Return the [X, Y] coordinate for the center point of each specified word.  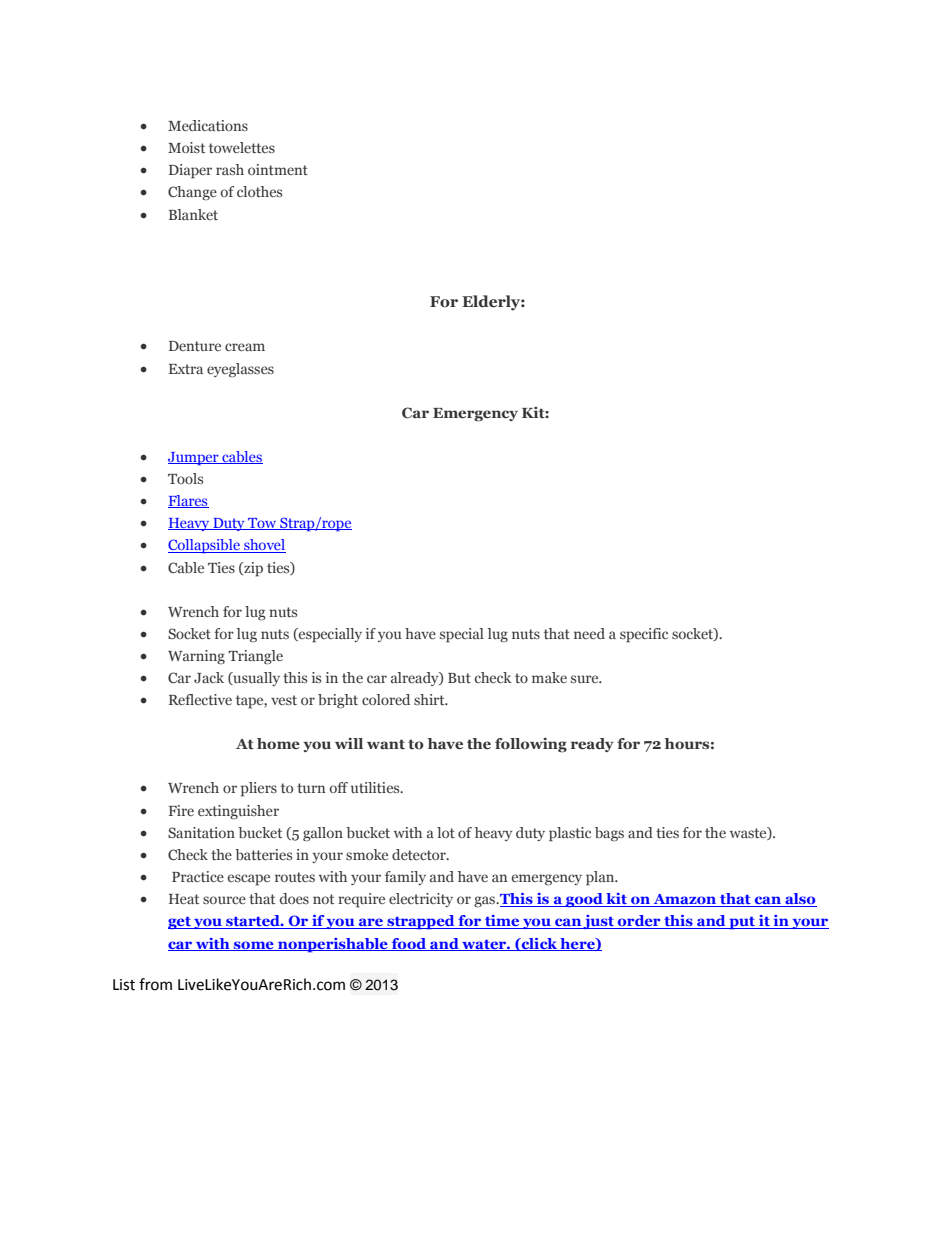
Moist [186, 147]
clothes [259, 191]
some [254, 946]
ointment [278, 169]
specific [644, 635]
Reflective [200, 699]
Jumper [194, 458]
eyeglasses [240, 370]
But [459, 678]
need [589, 633]
